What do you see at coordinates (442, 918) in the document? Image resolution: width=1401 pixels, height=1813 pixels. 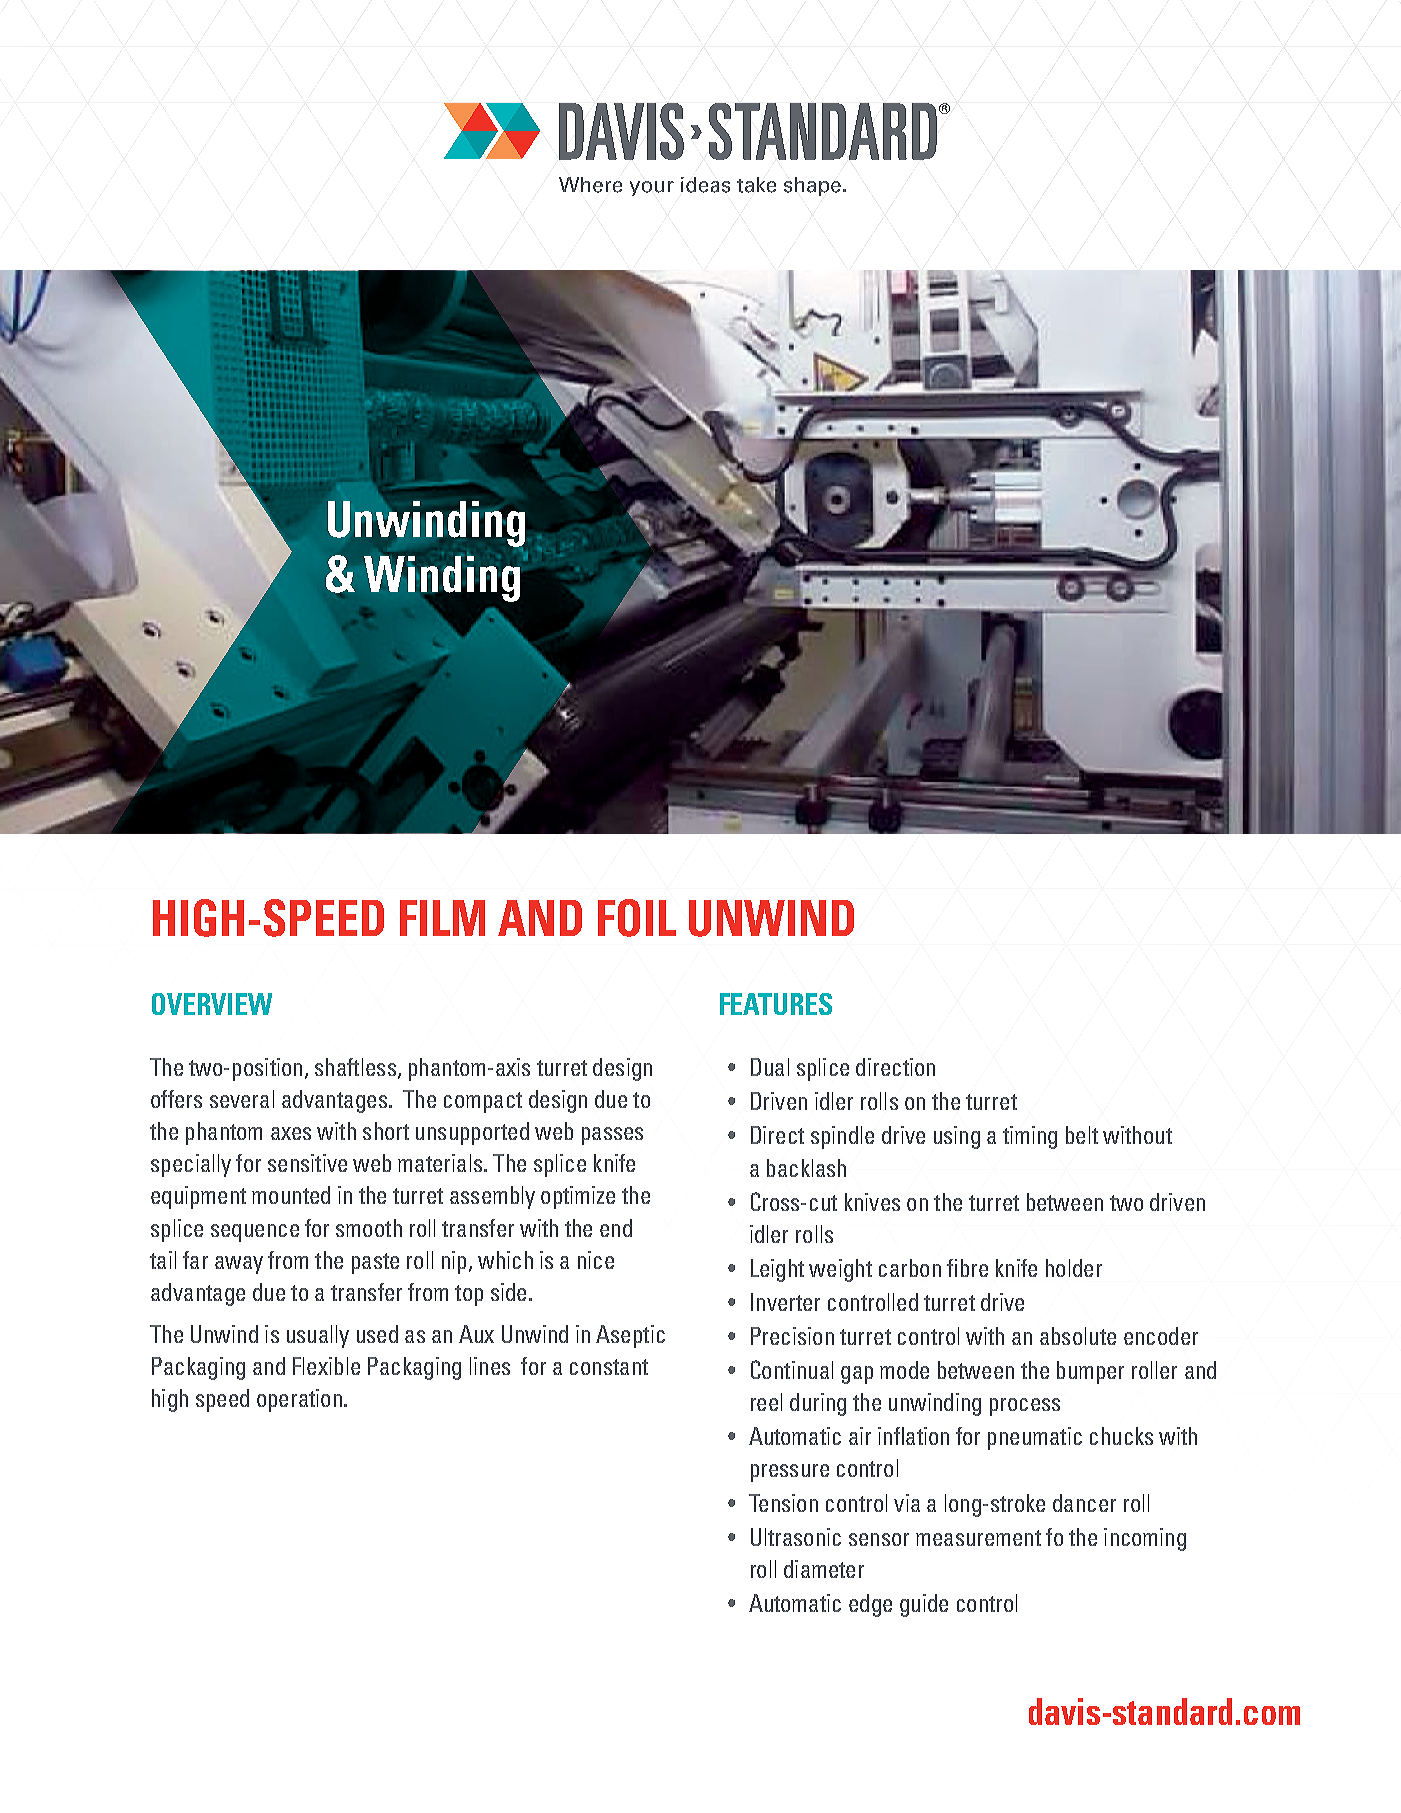 I see `FILM` at bounding box center [442, 918].
